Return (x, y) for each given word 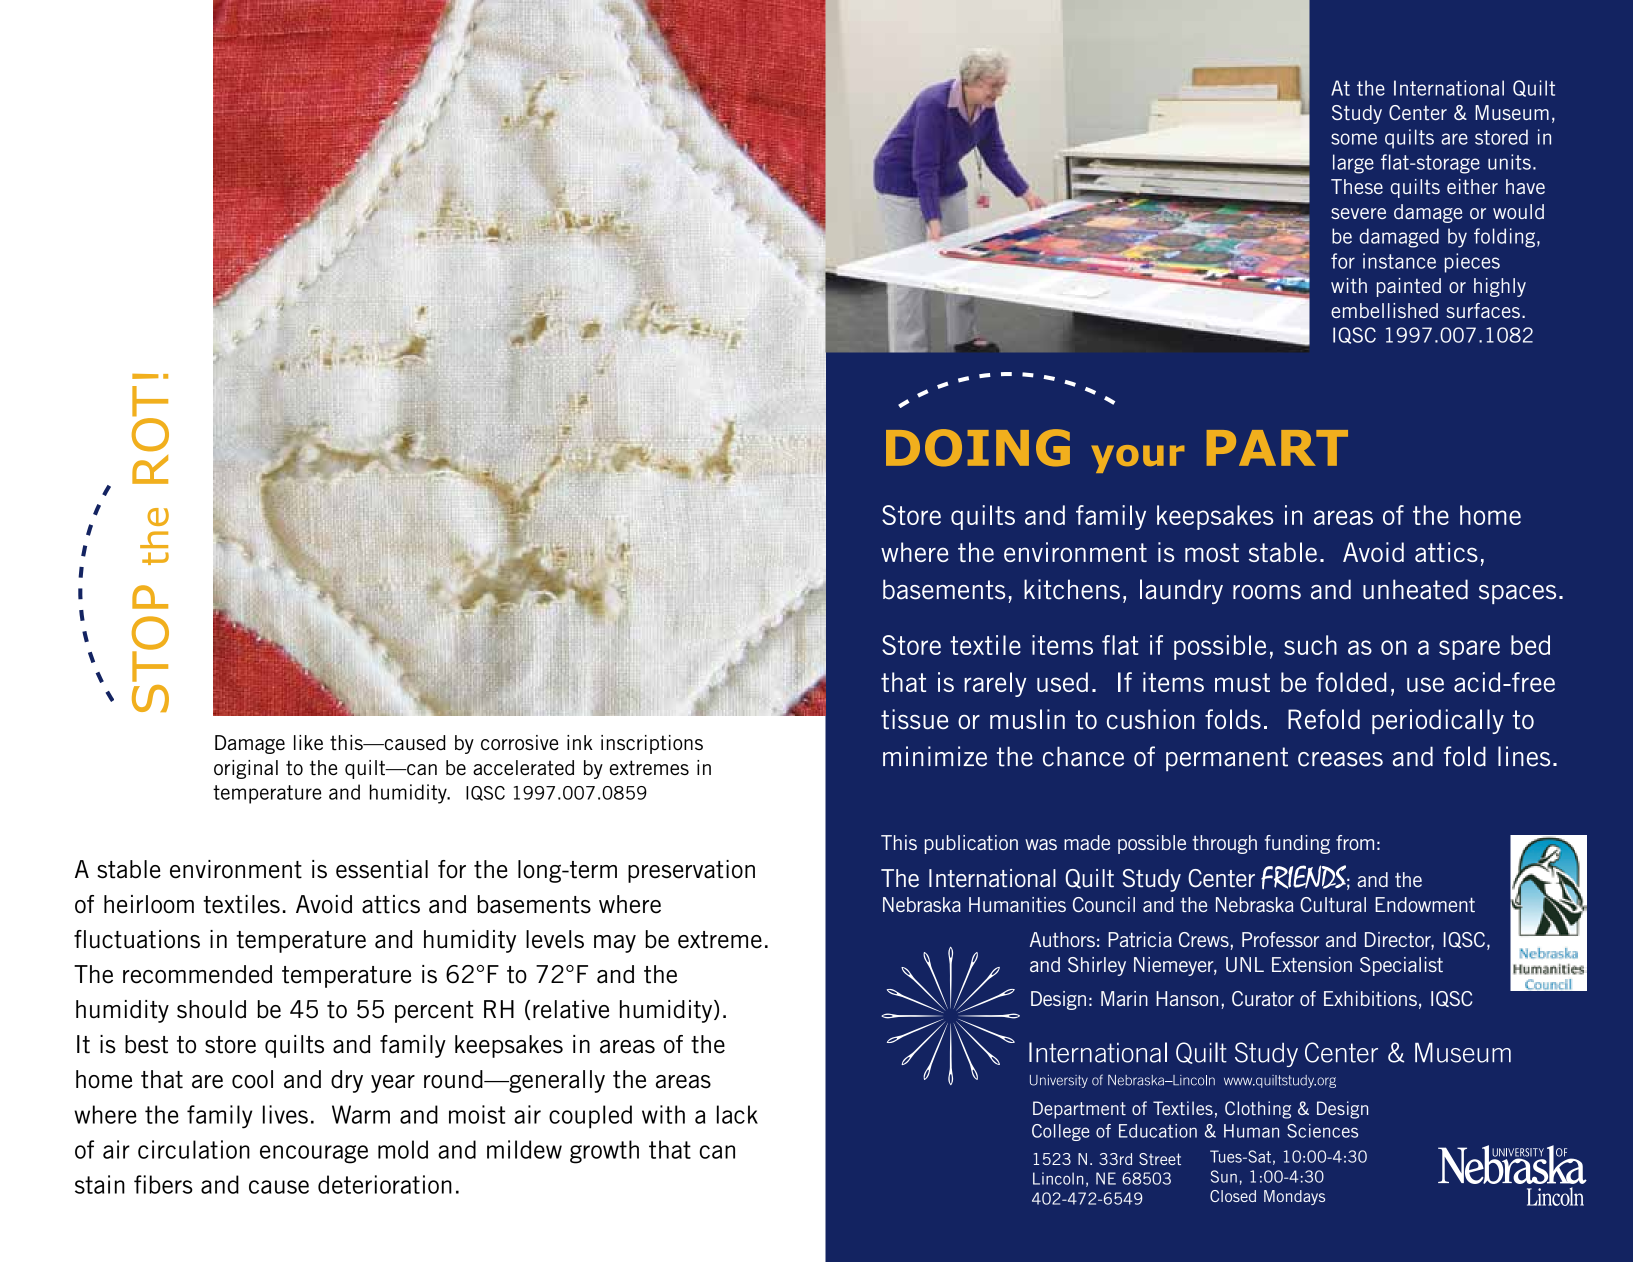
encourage (314, 1154)
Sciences (1322, 1131)
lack (737, 1114)
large (1353, 164)
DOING (978, 448)
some (1354, 139)
